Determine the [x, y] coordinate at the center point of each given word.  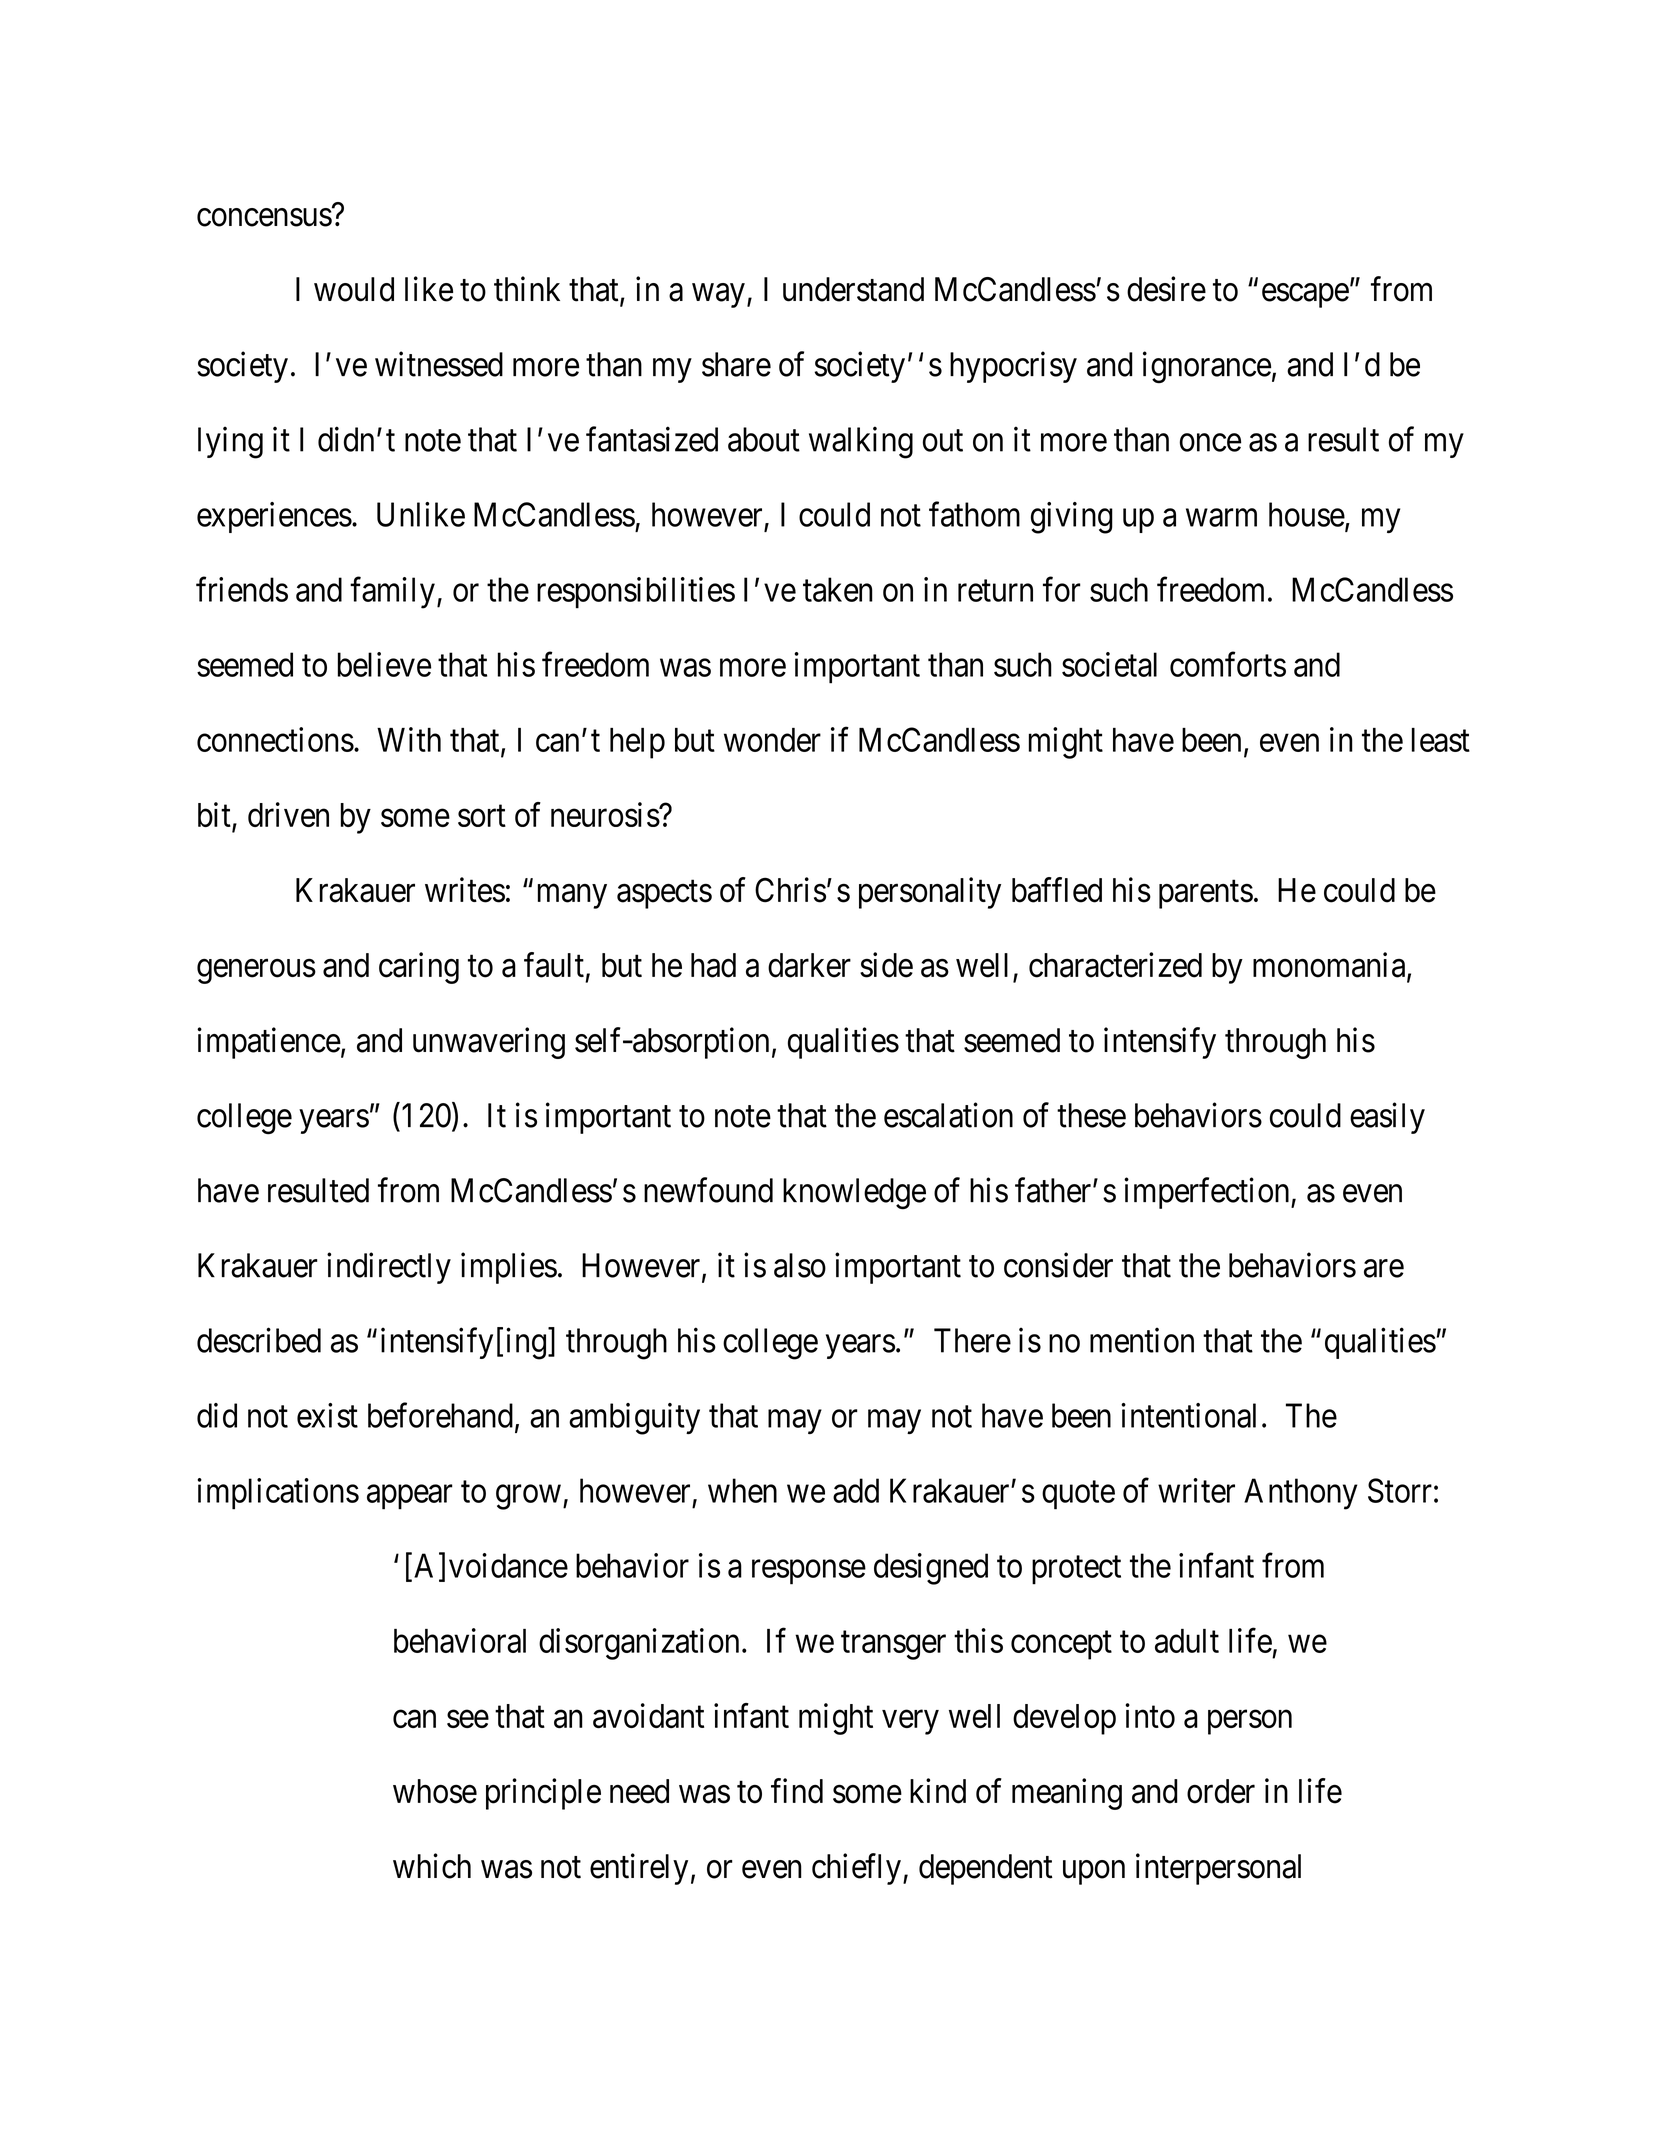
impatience [269, 1043]
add [856, 1490]
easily [1387, 1118]
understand [853, 289]
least [1441, 740]
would [354, 289]
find [797, 1791]
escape [1305, 296]
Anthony [1301, 1494]
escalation [948, 1115]
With [409, 739]
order [1221, 1791]
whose [435, 1791]
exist [327, 1415]
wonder [772, 740]
